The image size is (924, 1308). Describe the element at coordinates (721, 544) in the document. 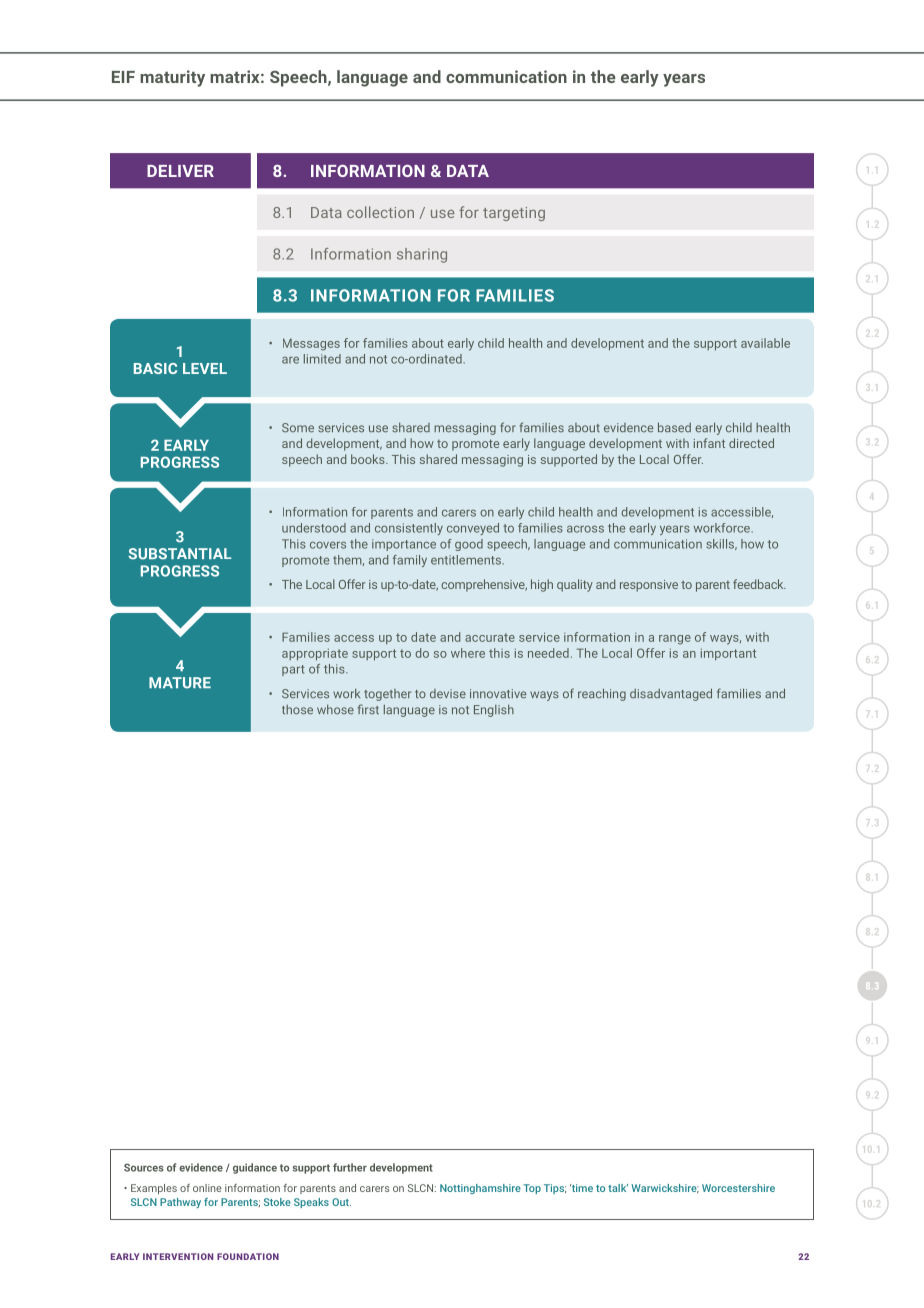

I see `skills` at that location.
